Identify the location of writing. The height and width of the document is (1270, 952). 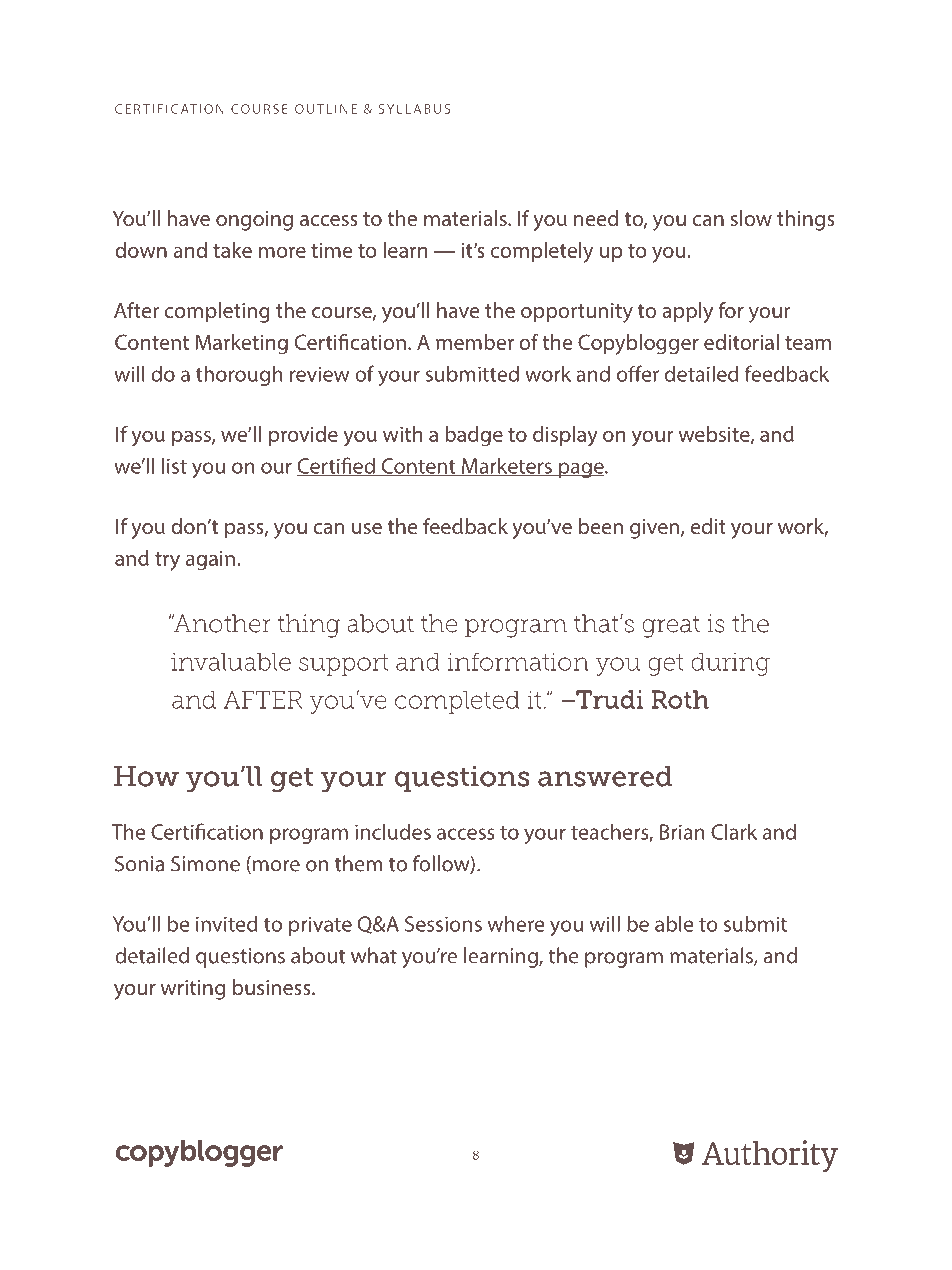
(193, 990).
